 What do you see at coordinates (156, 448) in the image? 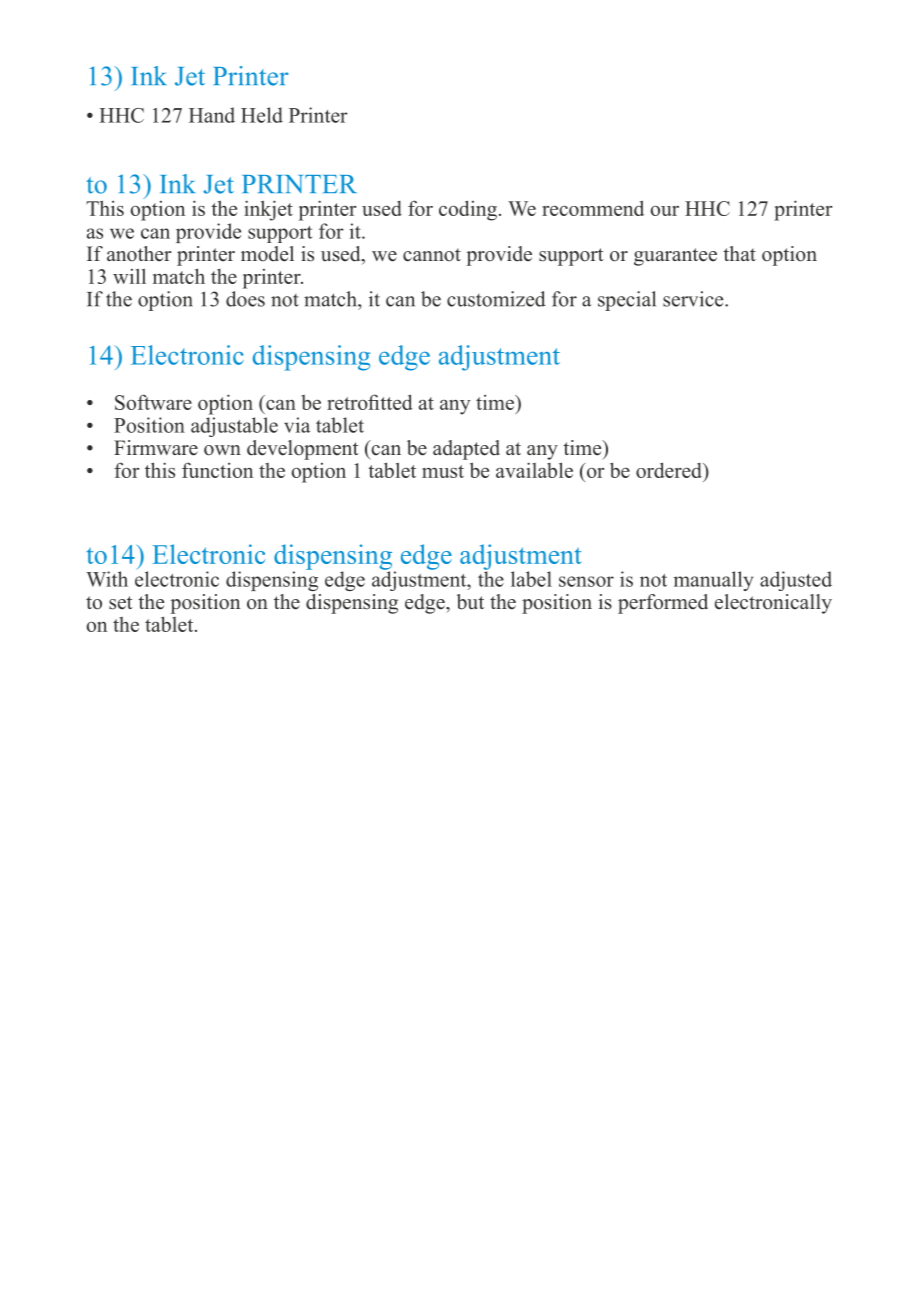
I see `Firmware` at bounding box center [156, 448].
